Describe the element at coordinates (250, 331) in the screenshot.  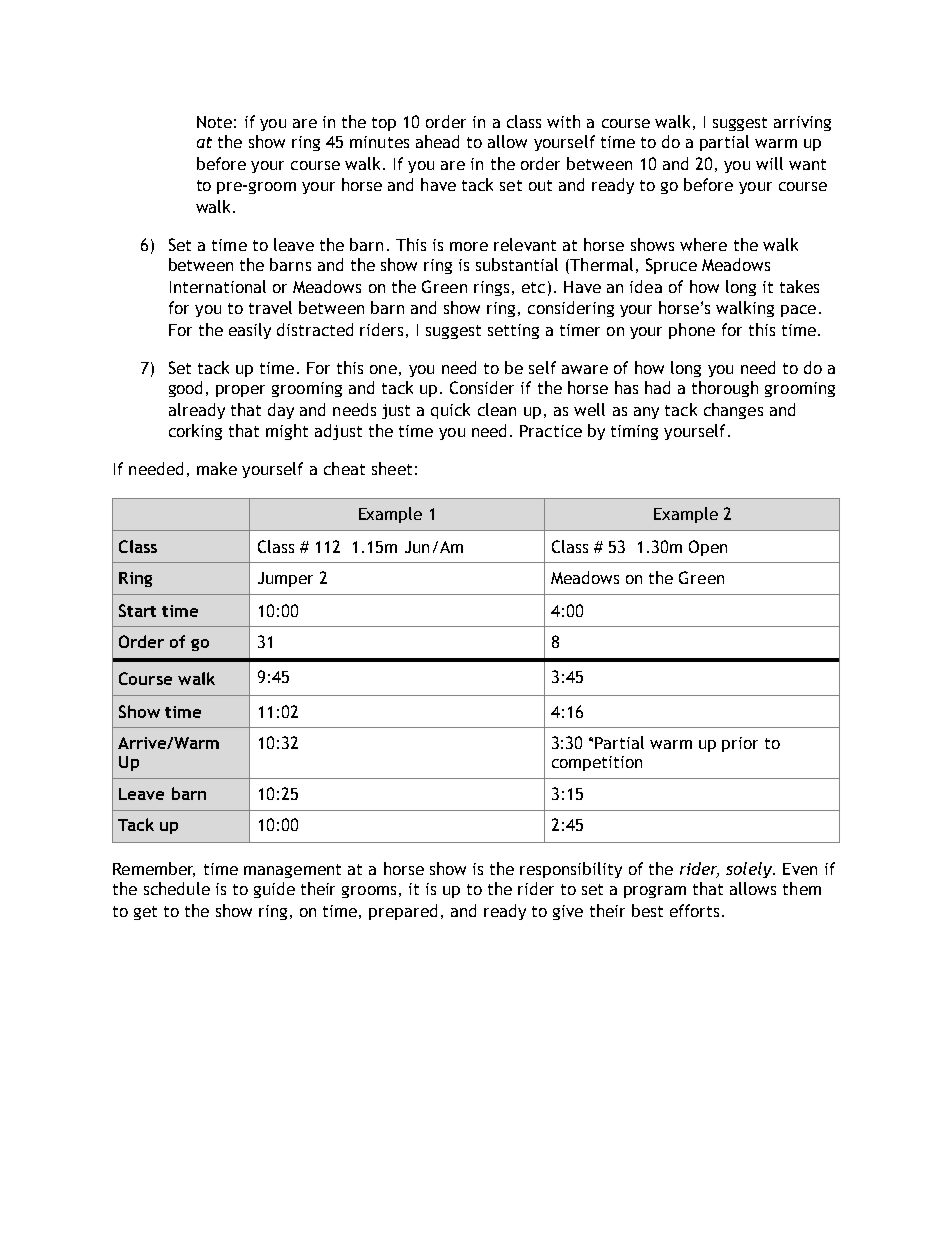
I see `easily` at that location.
